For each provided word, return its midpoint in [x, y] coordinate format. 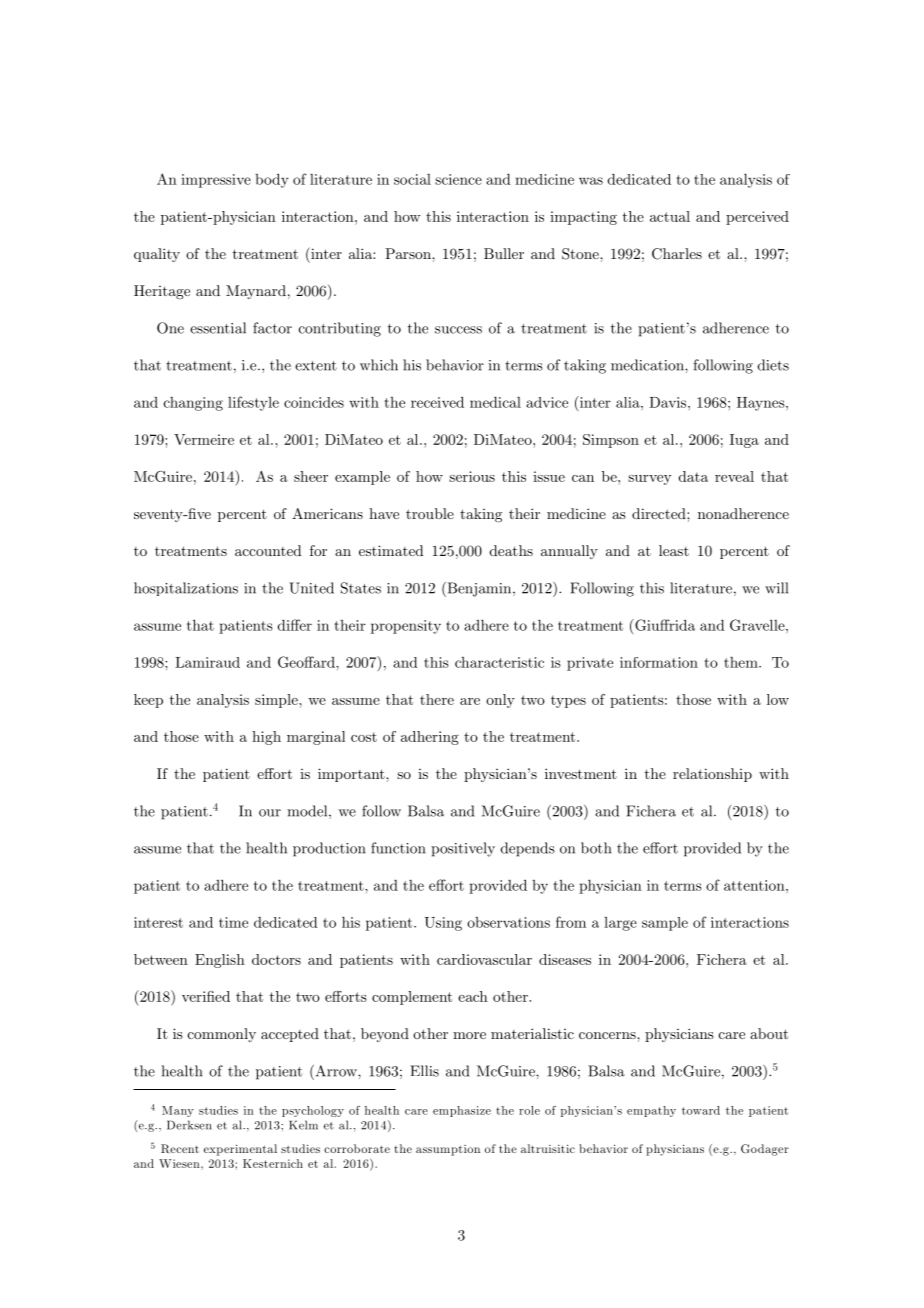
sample [665, 924]
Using [443, 924]
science [458, 179]
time [233, 922]
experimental [240, 1150]
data [693, 476]
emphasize [462, 1111]
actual [670, 216]
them [742, 662]
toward [701, 1110]
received [437, 402]
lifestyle [253, 403]
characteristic [499, 662]
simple [277, 701]
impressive [216, 181]
